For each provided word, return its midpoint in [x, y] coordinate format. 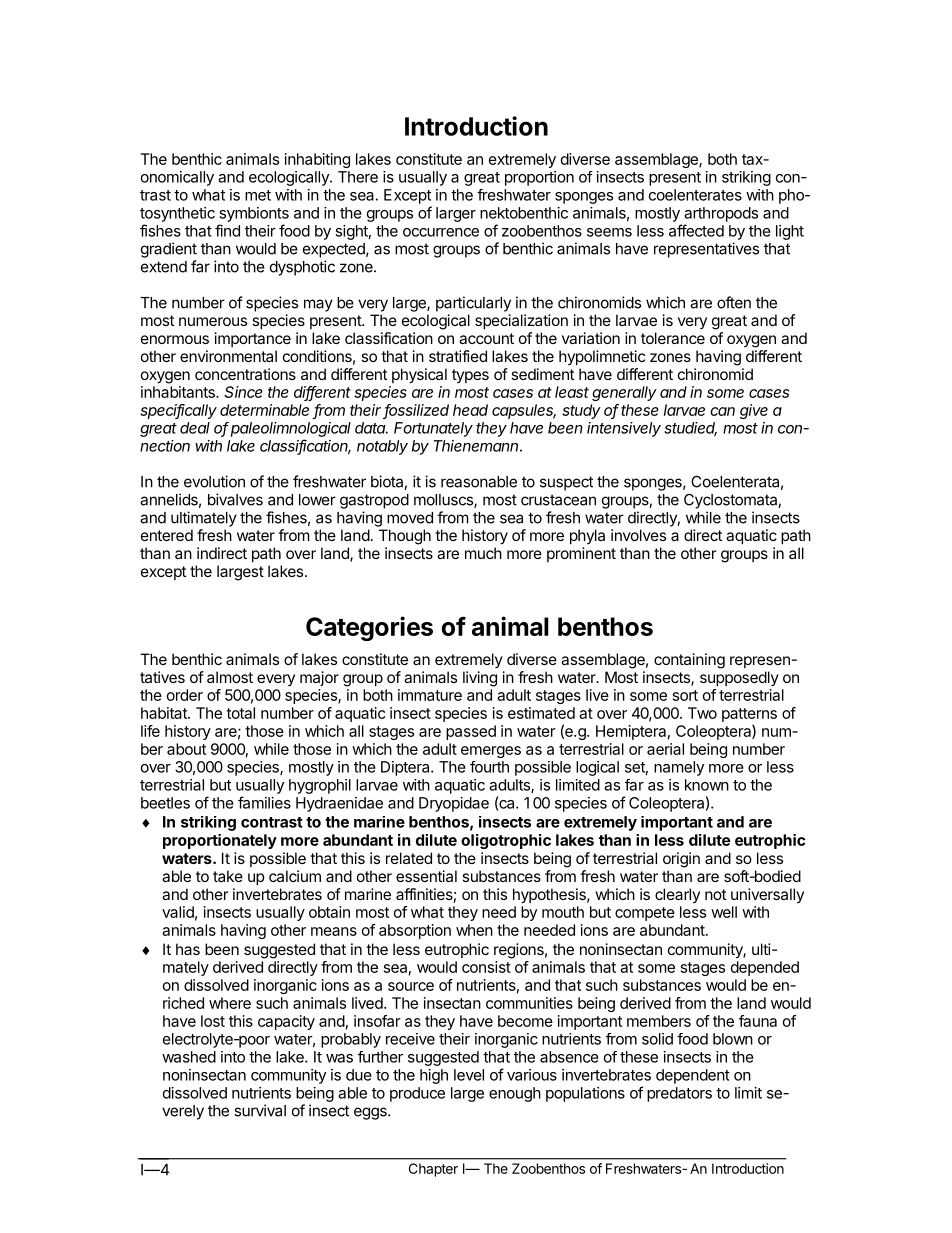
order [185, 695]
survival [260, 1110]
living [480, 679]
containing [689, 661]
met [258, 195]
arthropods [721, 214]
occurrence [441, 232]
